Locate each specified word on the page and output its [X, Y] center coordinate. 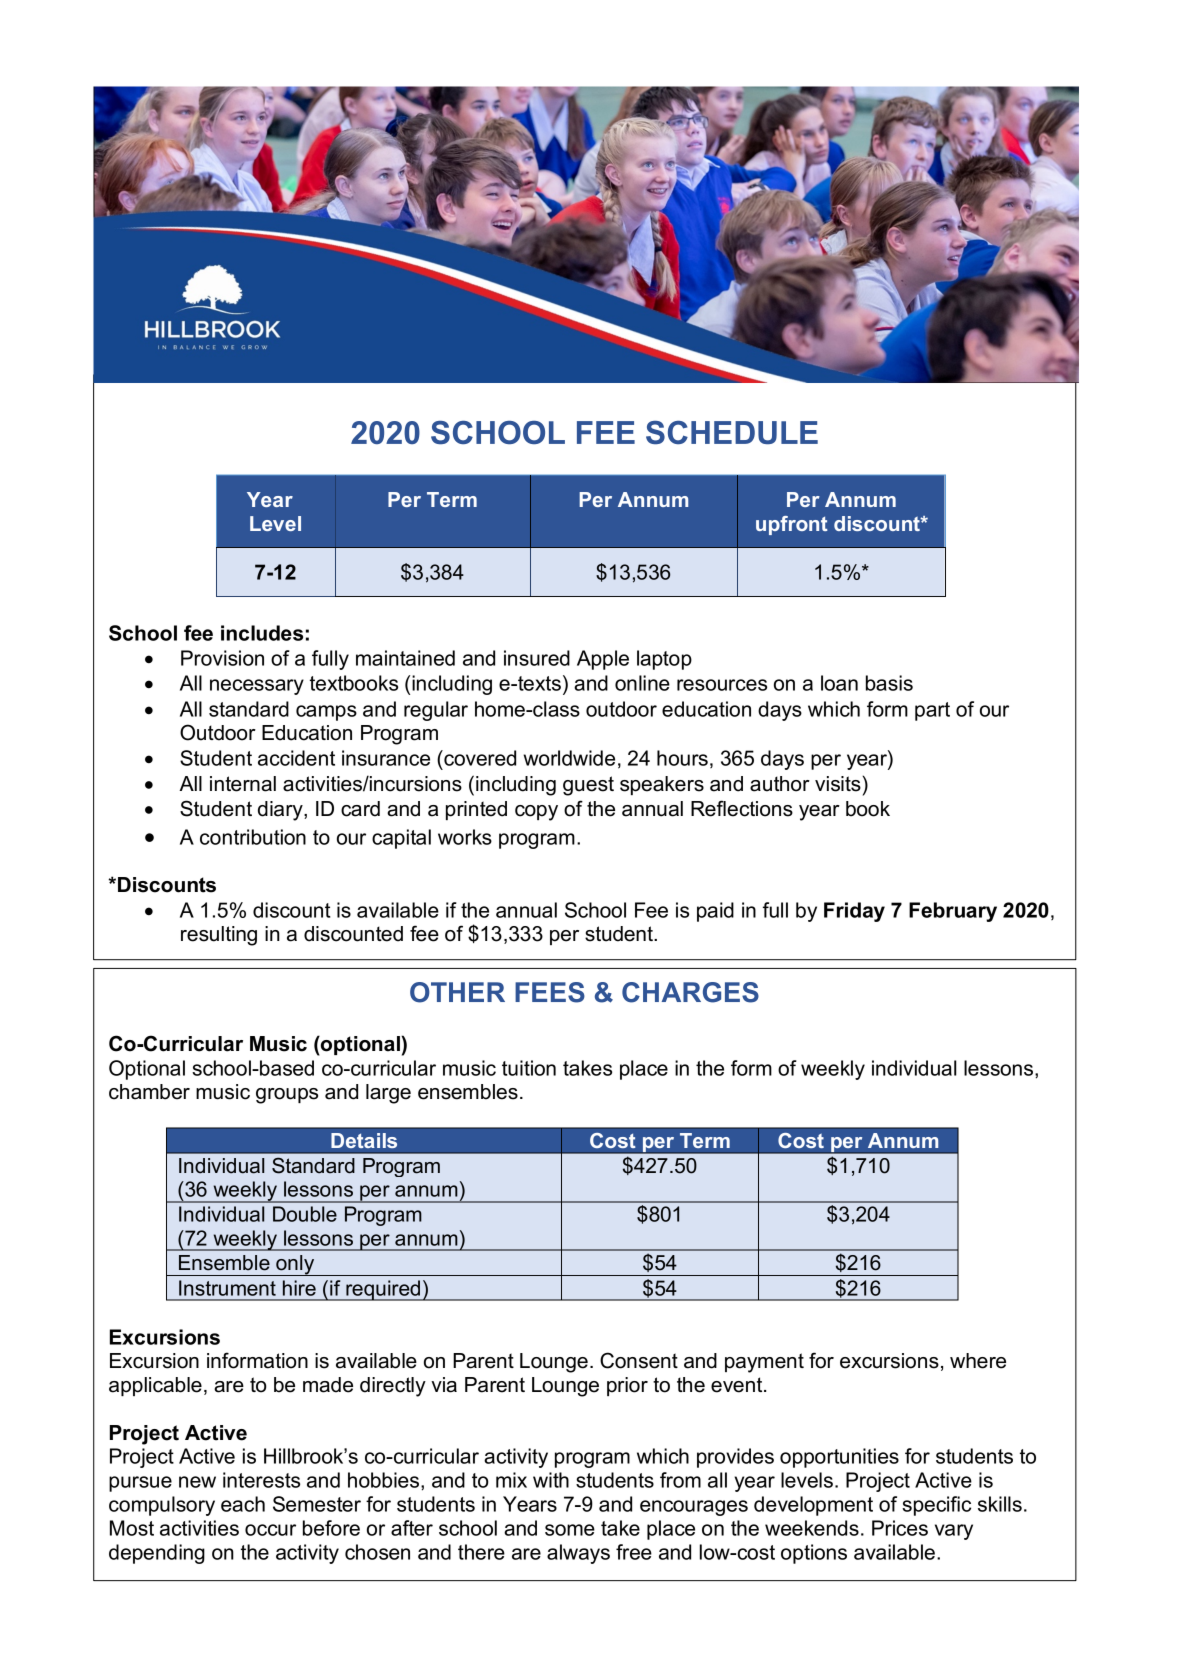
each [243, 1504]
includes [262, 633]
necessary [257, 687]
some [570, 1530]
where [978, 1361]
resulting [219, 936]
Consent [639, 1360]
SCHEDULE [732, 433]
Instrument [227, 1288]
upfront [792, 525]
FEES [550, 992]
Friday [854, 912]
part [932, 711]
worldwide [569, 758]
